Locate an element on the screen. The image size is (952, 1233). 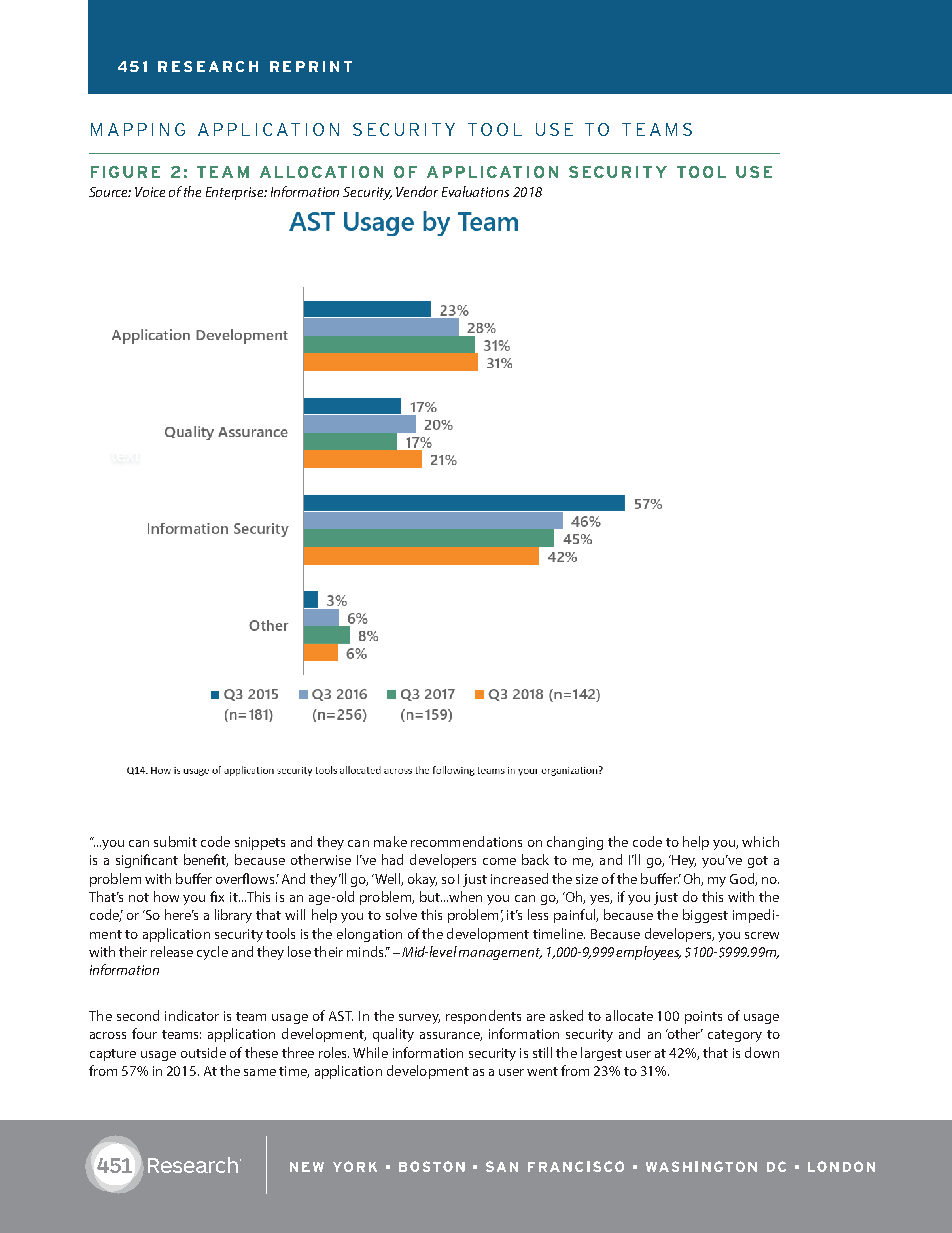
Evaluations is located at coordinates (475, 191).
